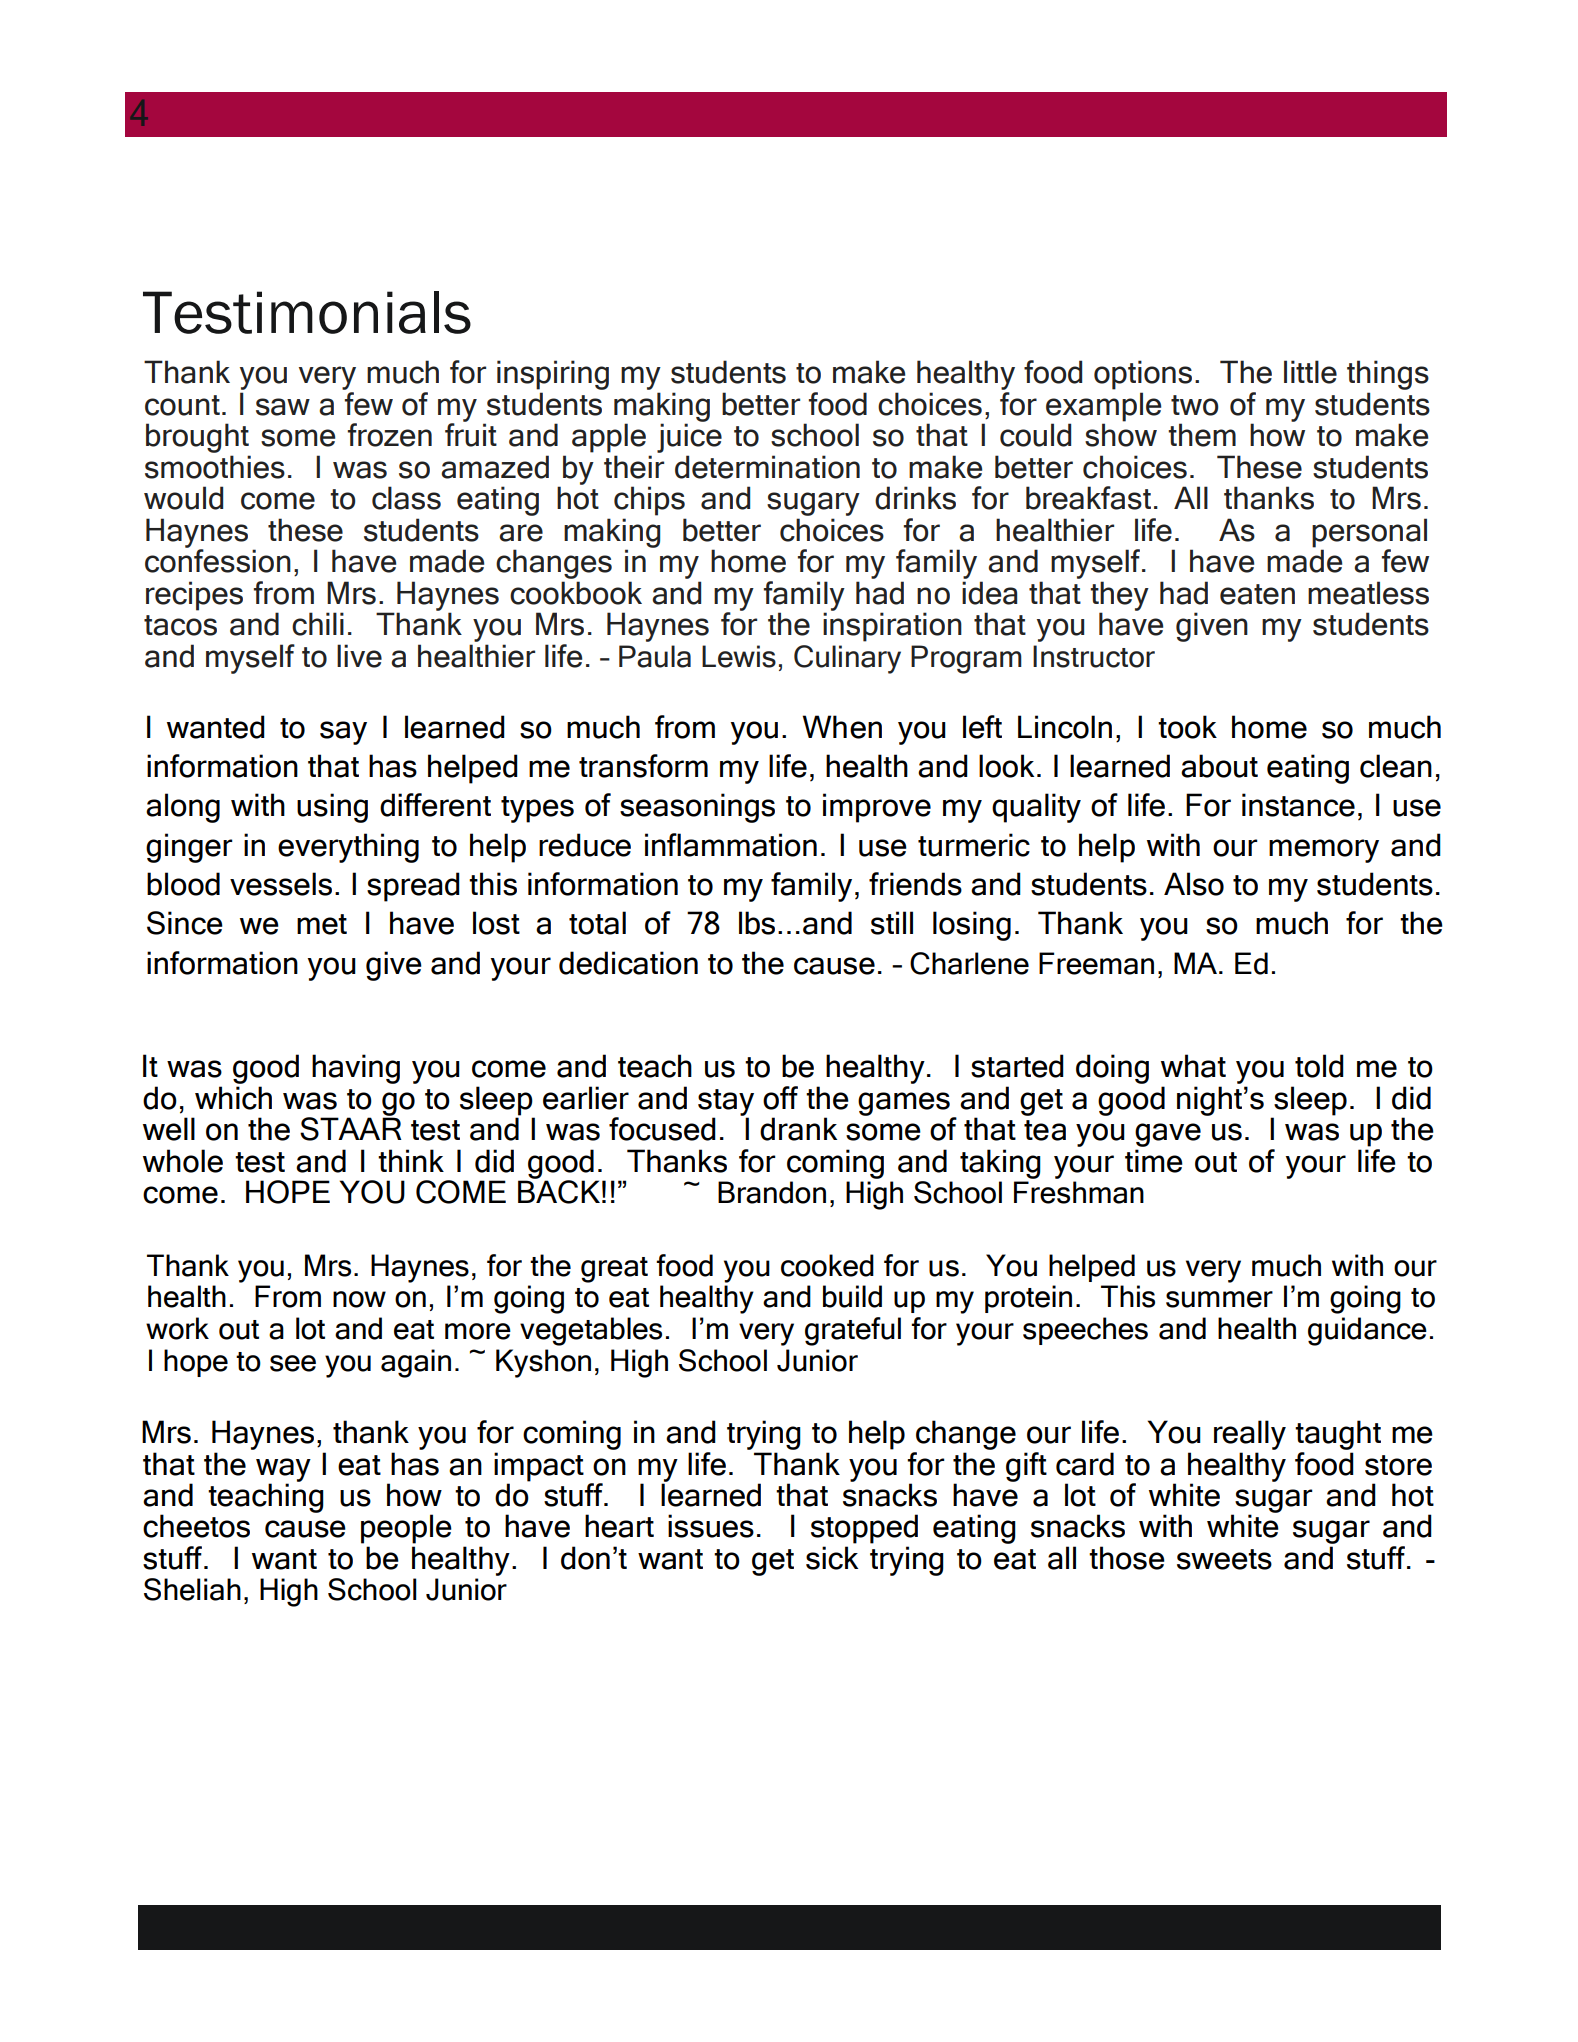 The height and width of the page is (2042, 1578). What do you see at coordinates (892, 923) in the page?
I see `still` at bounding box center [892, 923].
